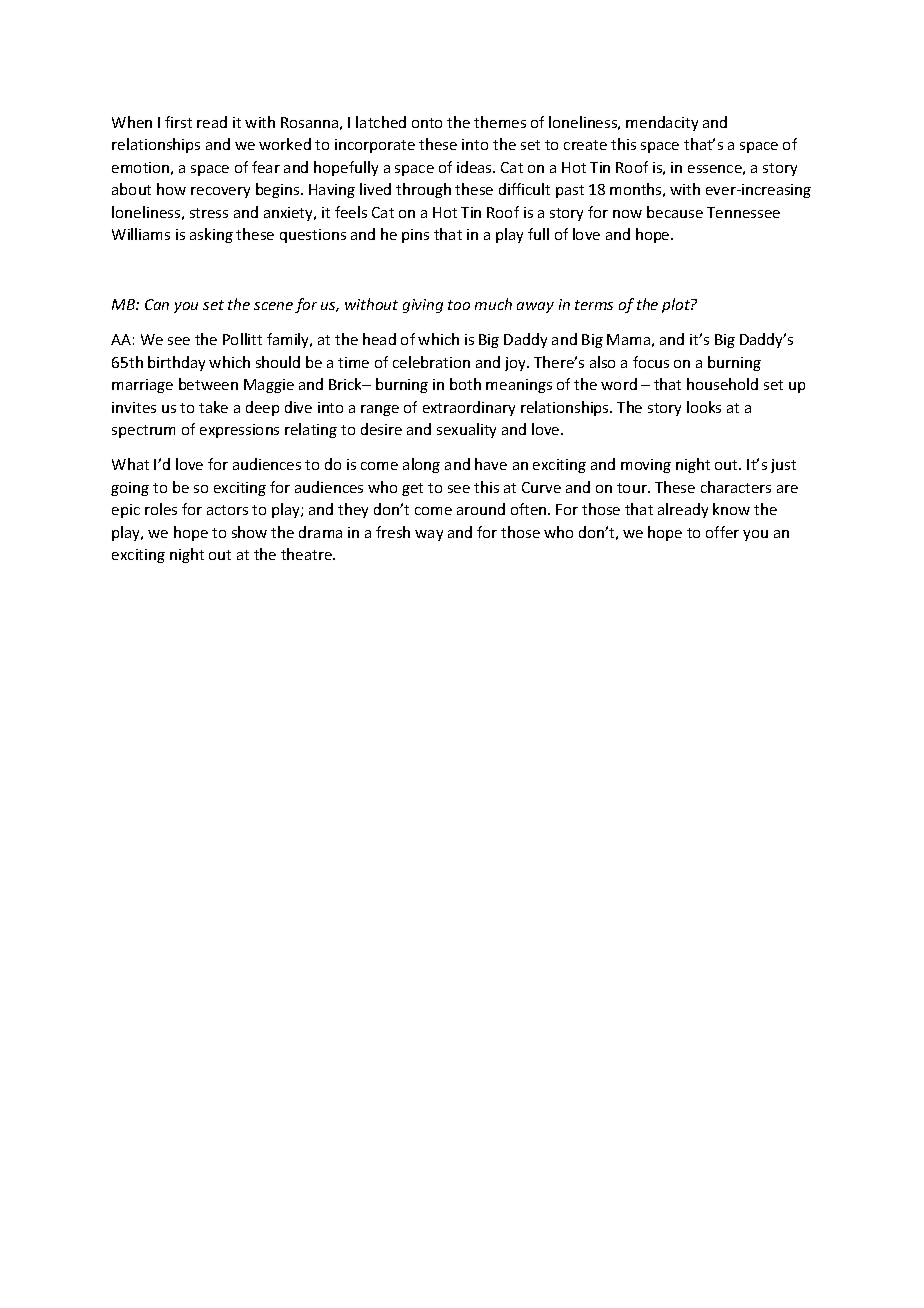  Describe the element at coordinates (393, 532) in the page. I see `fresh` at that location.
